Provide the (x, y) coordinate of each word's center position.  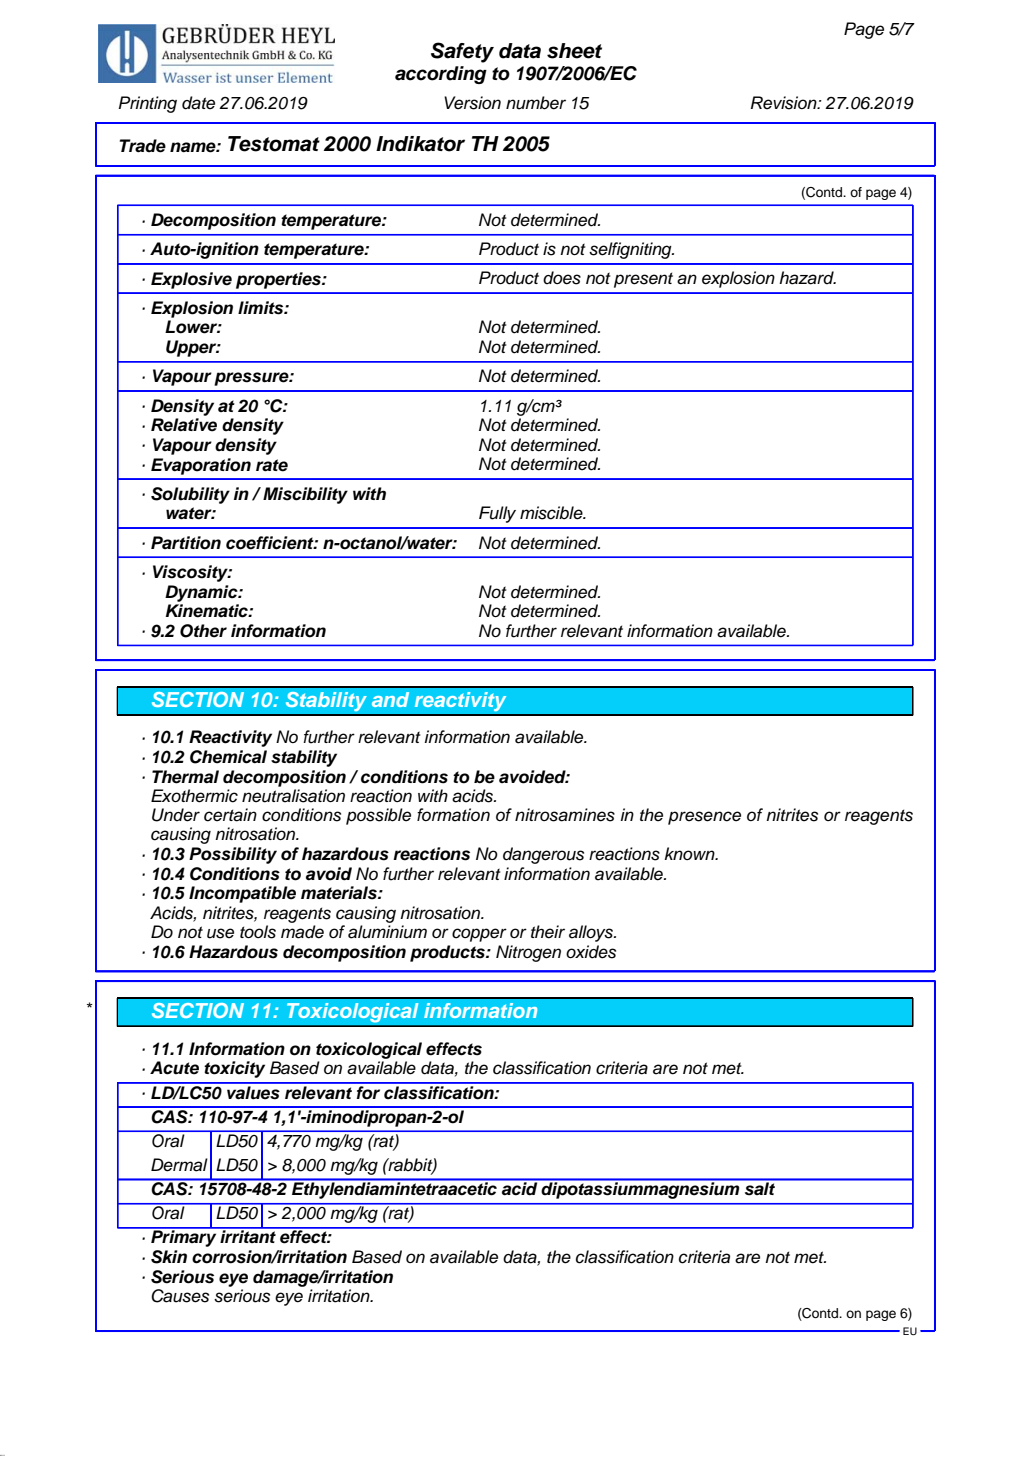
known (690, 853)
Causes (180, 1296)
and (390, 699)
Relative (184, 425)
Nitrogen (528, 953)
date (198, 103)
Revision (785, 103)
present (643, 280)
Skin (169, 1257)
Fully (497, 514)
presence (704, 818)
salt (760, 1188)
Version (472, 103)
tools (258, 932)
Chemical (228, 757)
